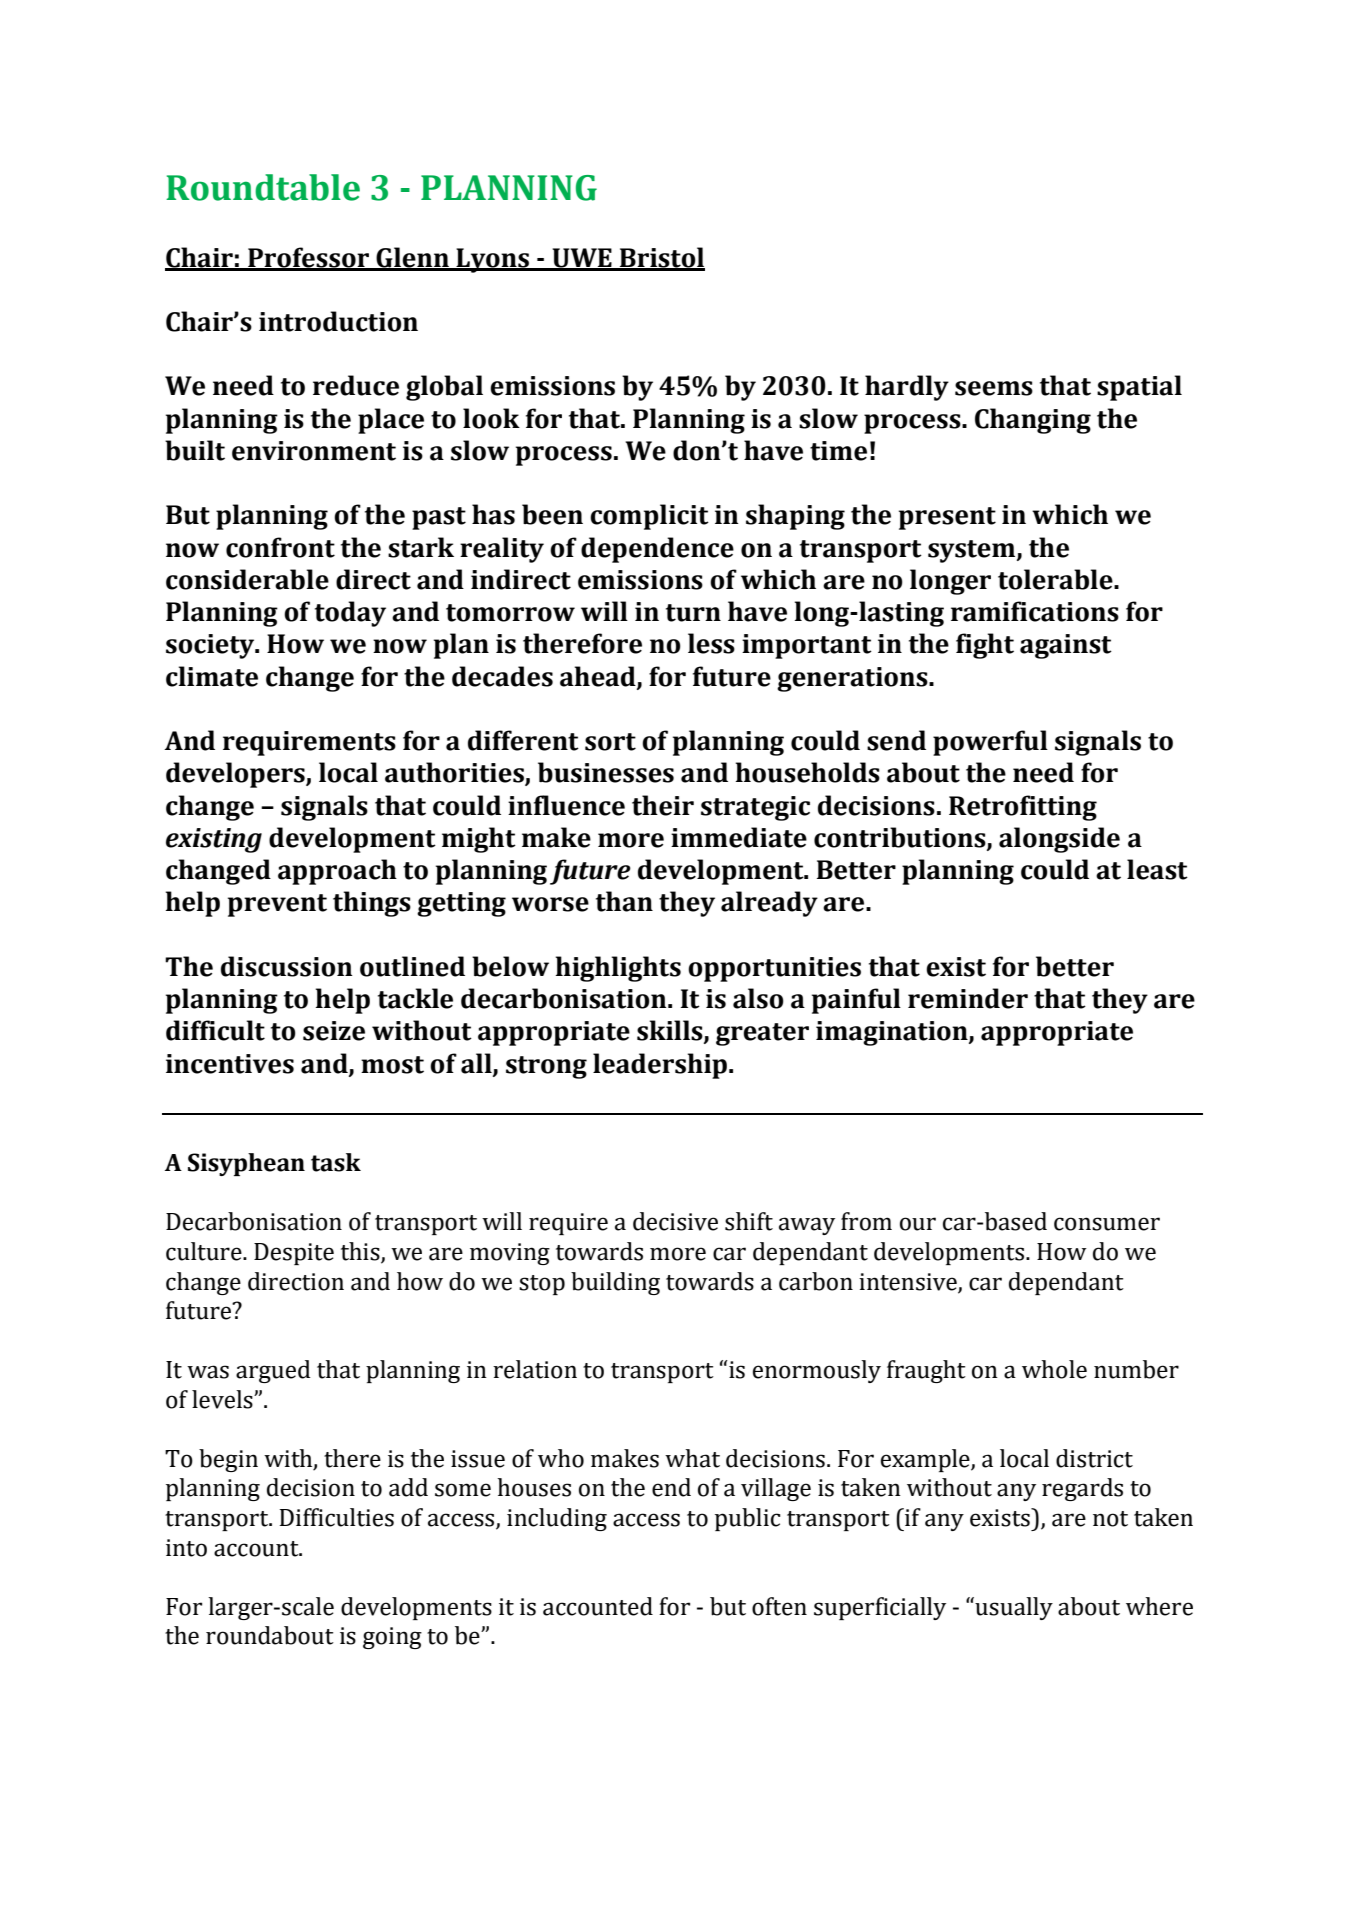 The height and width of the screenshot is (1930, 1364). I want to click on task, so click(336, 1162).
